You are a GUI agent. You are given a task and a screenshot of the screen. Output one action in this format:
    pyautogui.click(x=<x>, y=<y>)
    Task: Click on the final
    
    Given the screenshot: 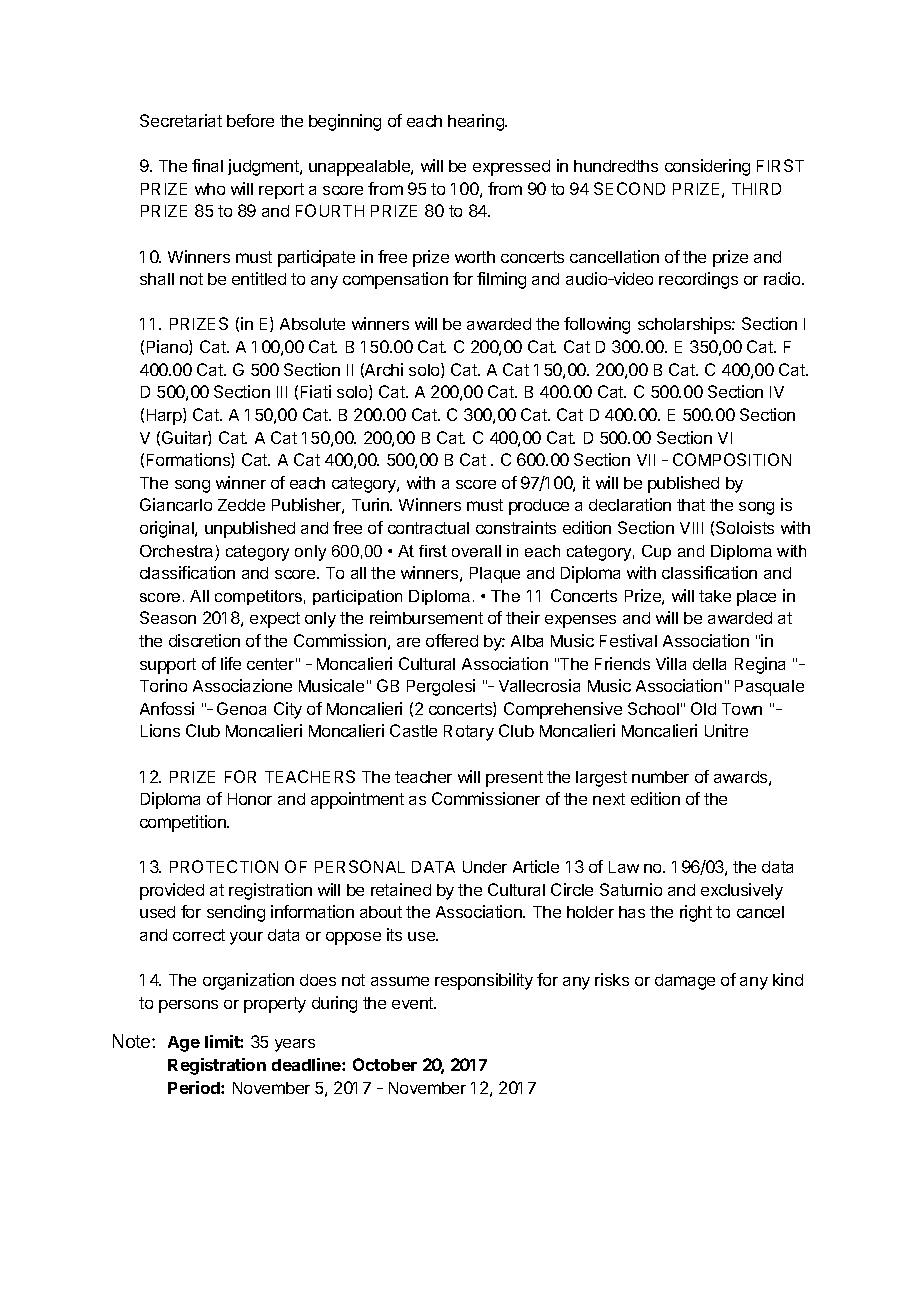 What is the action you would take?
    pyautogui.click(x=207, y=165)
